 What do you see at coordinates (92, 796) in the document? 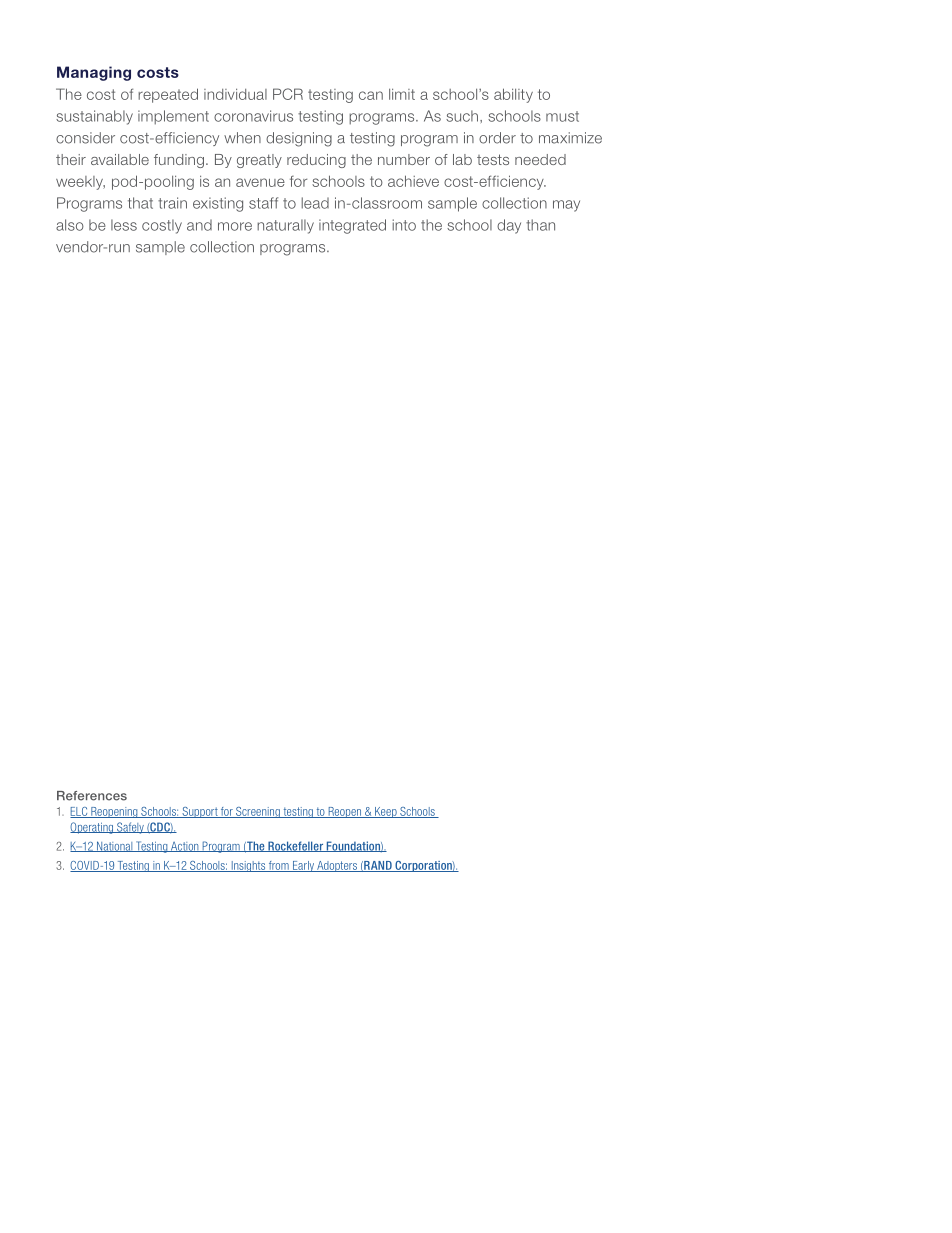
I see `References` at bounding box center [92, 796].
